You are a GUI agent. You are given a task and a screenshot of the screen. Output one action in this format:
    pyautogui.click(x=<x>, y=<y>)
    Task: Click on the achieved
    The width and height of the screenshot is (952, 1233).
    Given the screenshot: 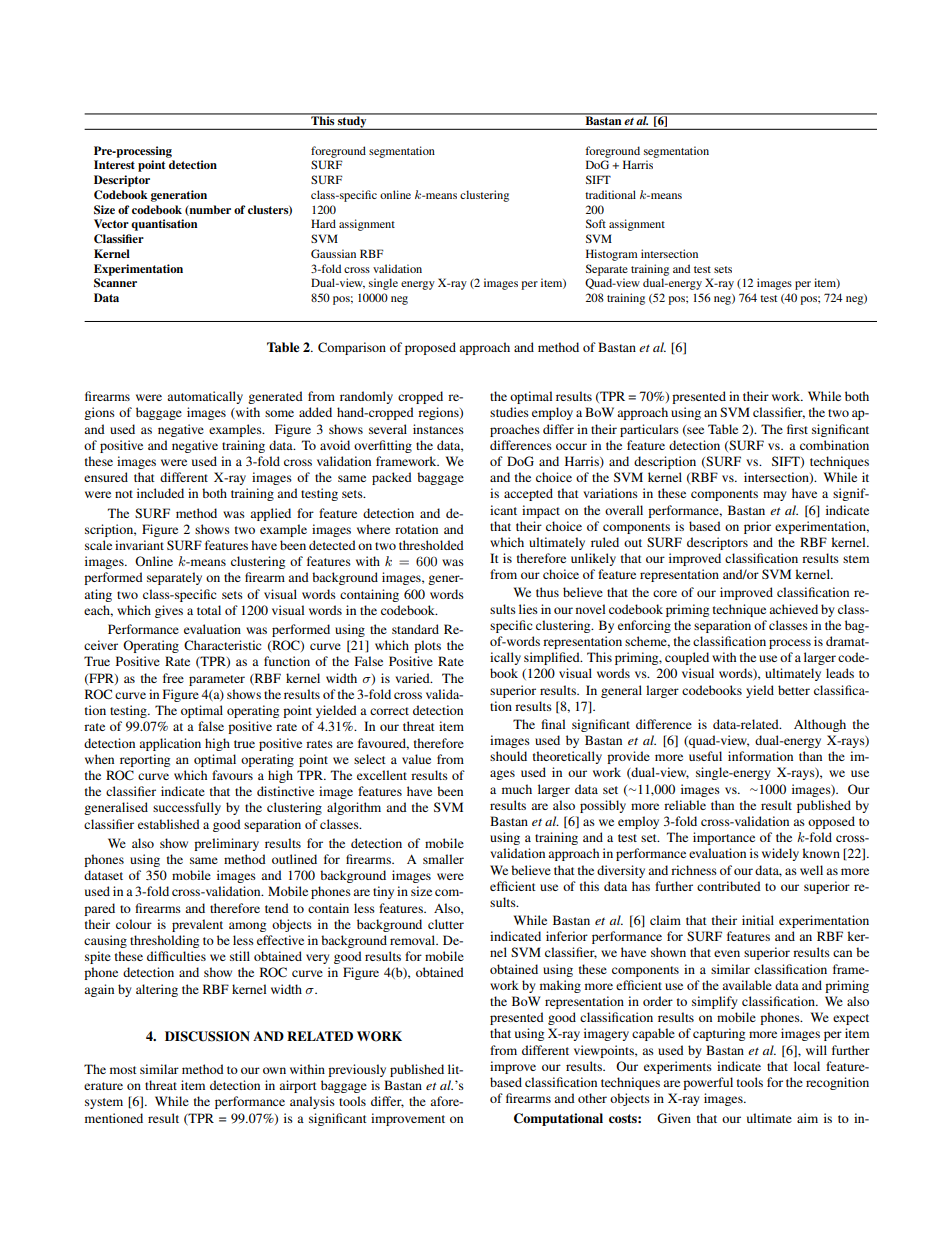 What is the action you would take?
    pyautogui.click(x=793, y=609)
